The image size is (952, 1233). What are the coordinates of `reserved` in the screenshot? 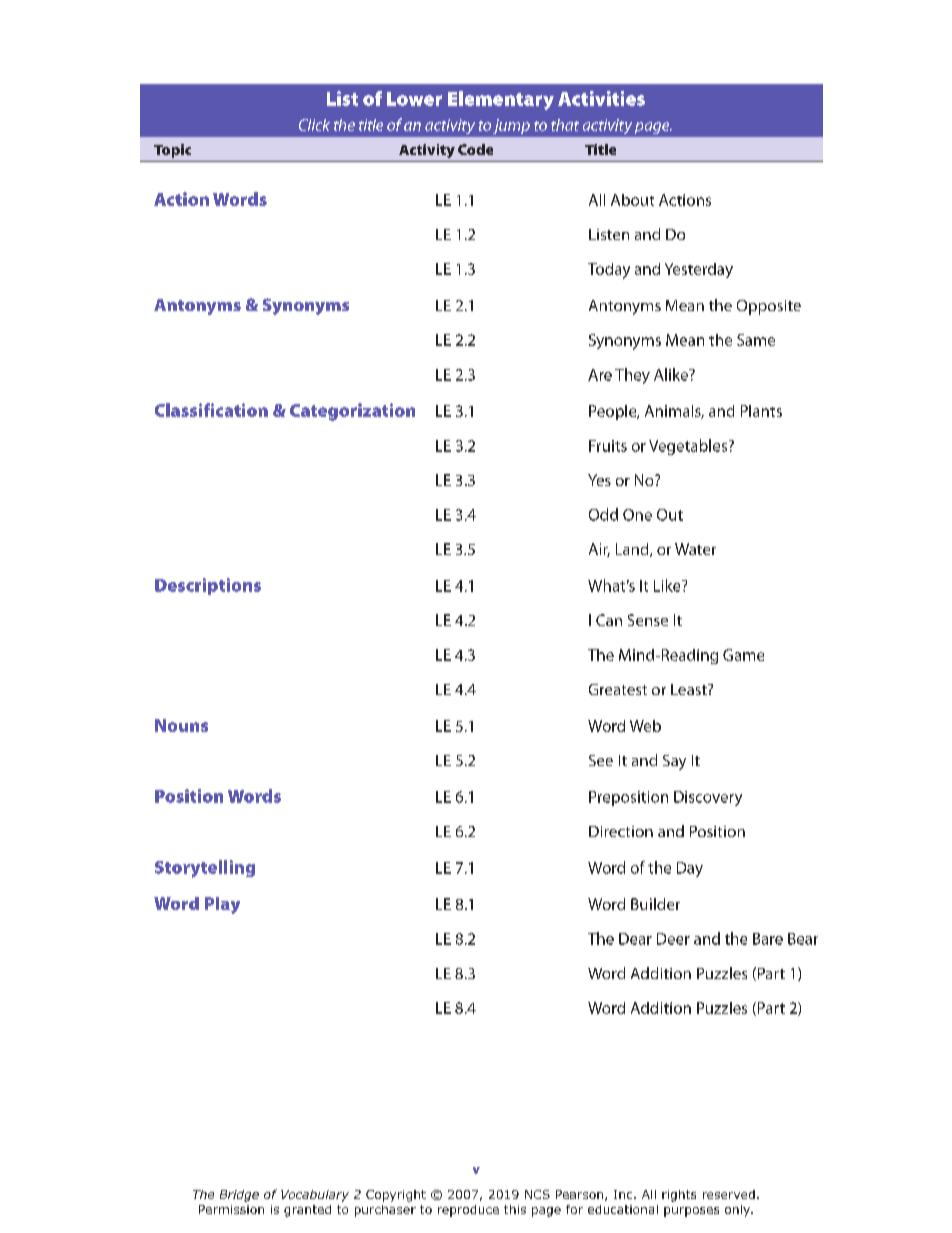 It's located at (729, 1194).
